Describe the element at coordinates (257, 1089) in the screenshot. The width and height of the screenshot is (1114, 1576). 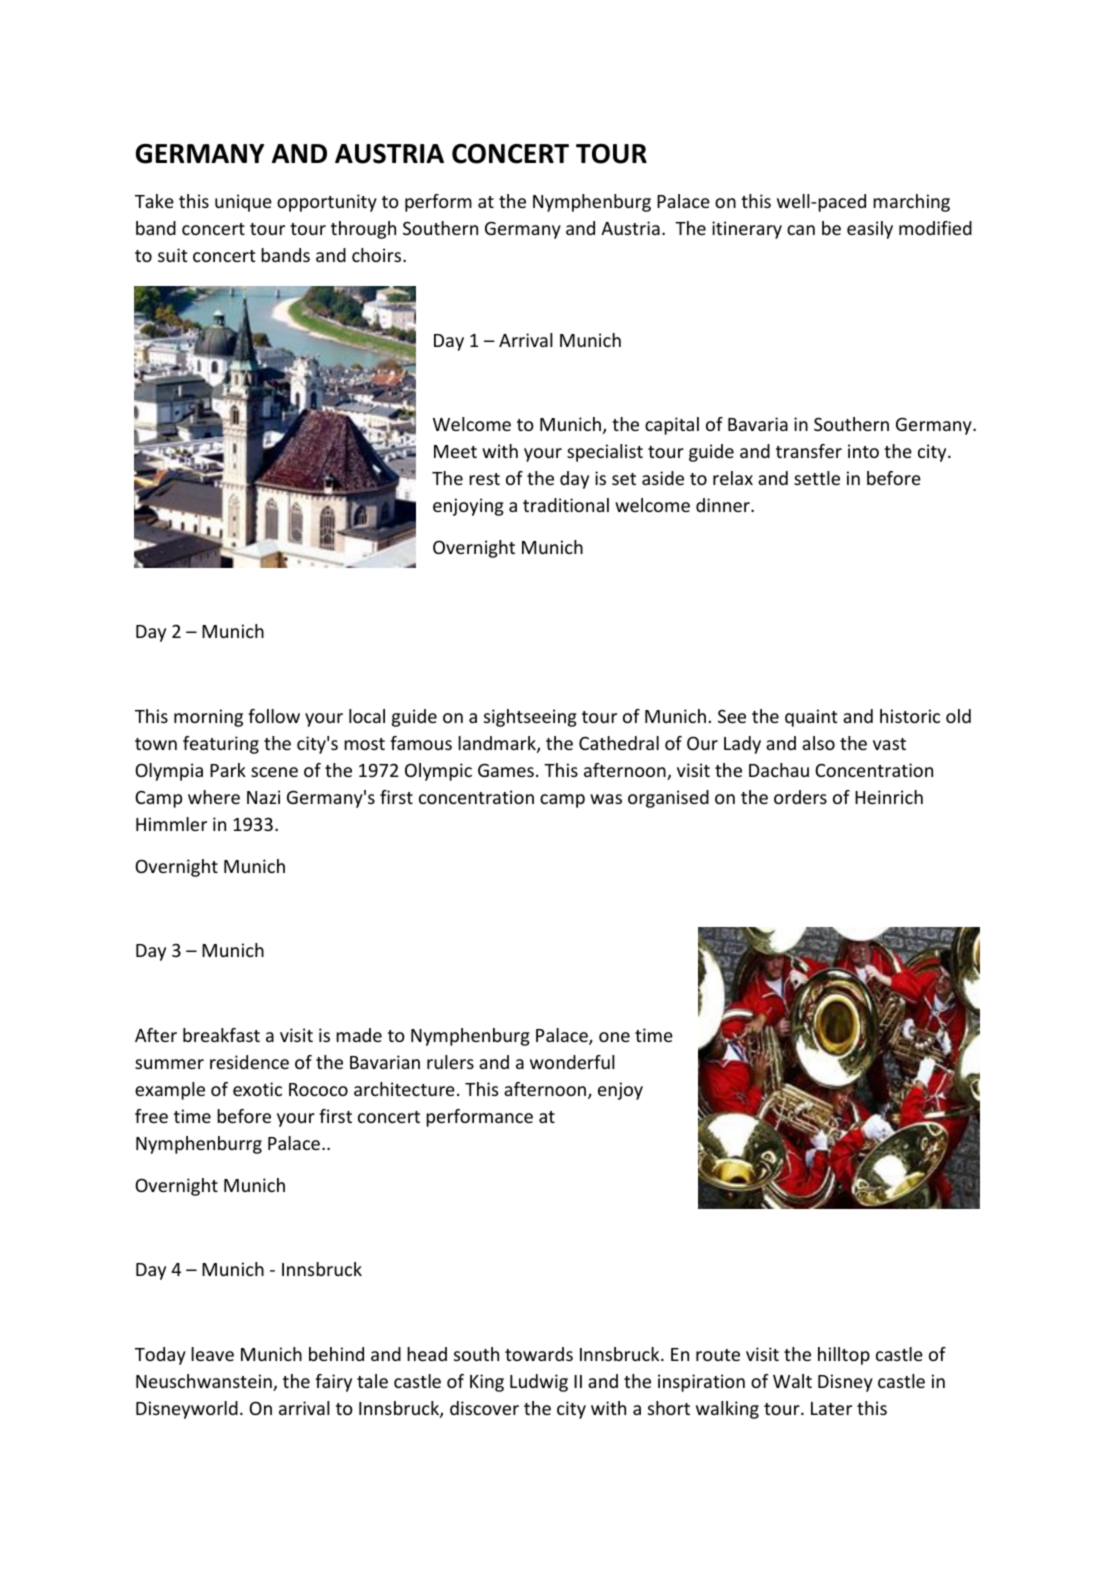
I see `exotic` at that location.
